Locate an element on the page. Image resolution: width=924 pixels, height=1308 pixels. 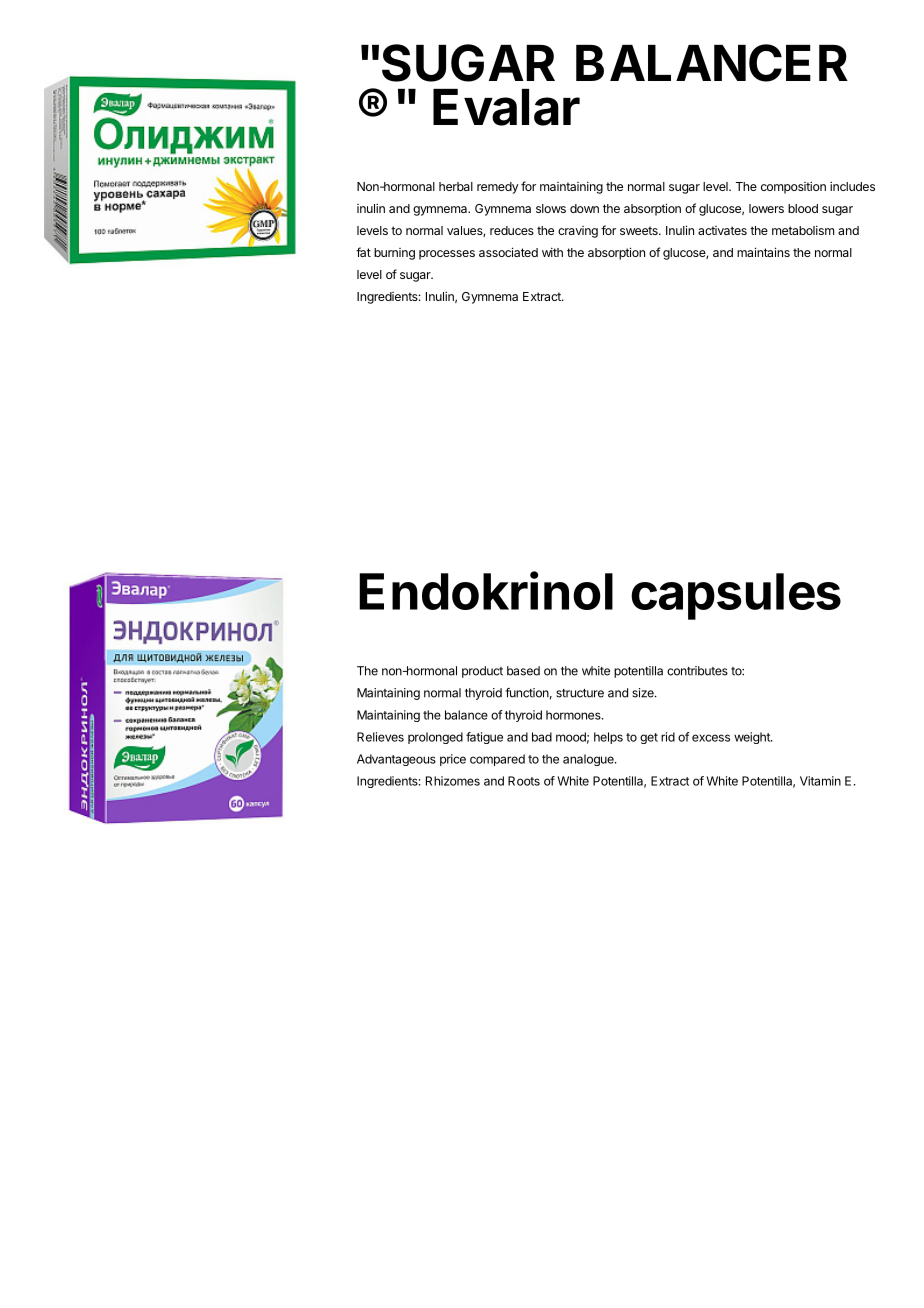
weight is located at coordinates (753, 738).
